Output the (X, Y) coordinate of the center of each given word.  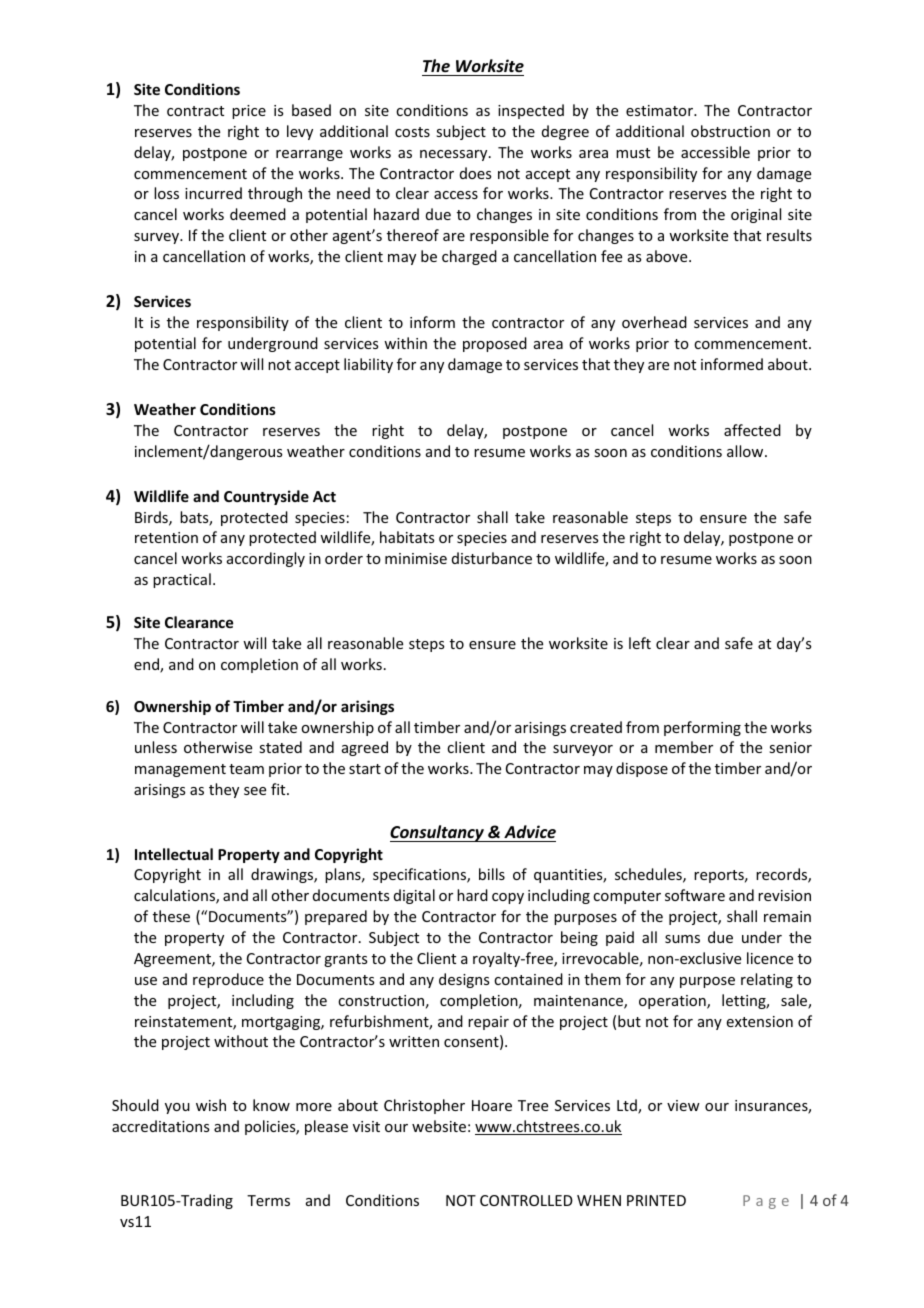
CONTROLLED (526, 1200)
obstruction (730, 131)
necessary (455, 155)
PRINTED (656, 1200)
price (249, 112)
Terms (268, 1200)
